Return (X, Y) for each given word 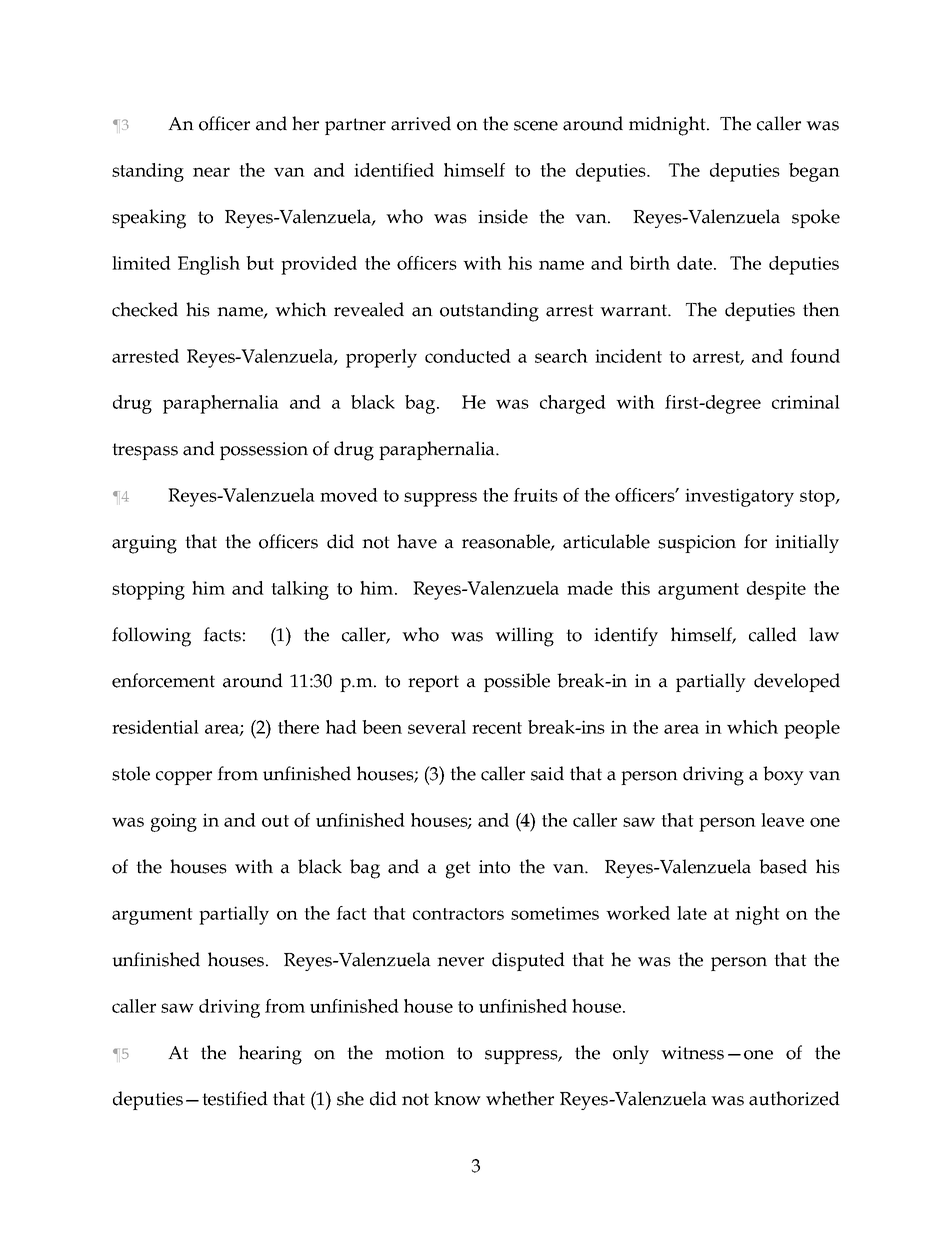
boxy (783, 775)
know (457, 1098)
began (814, 172)
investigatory (739, 497)
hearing (270, 1055)
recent (497, 728)
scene (536, 126)
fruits (535, 495)
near (211, 172)
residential (155, 727)
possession (264, 451)
